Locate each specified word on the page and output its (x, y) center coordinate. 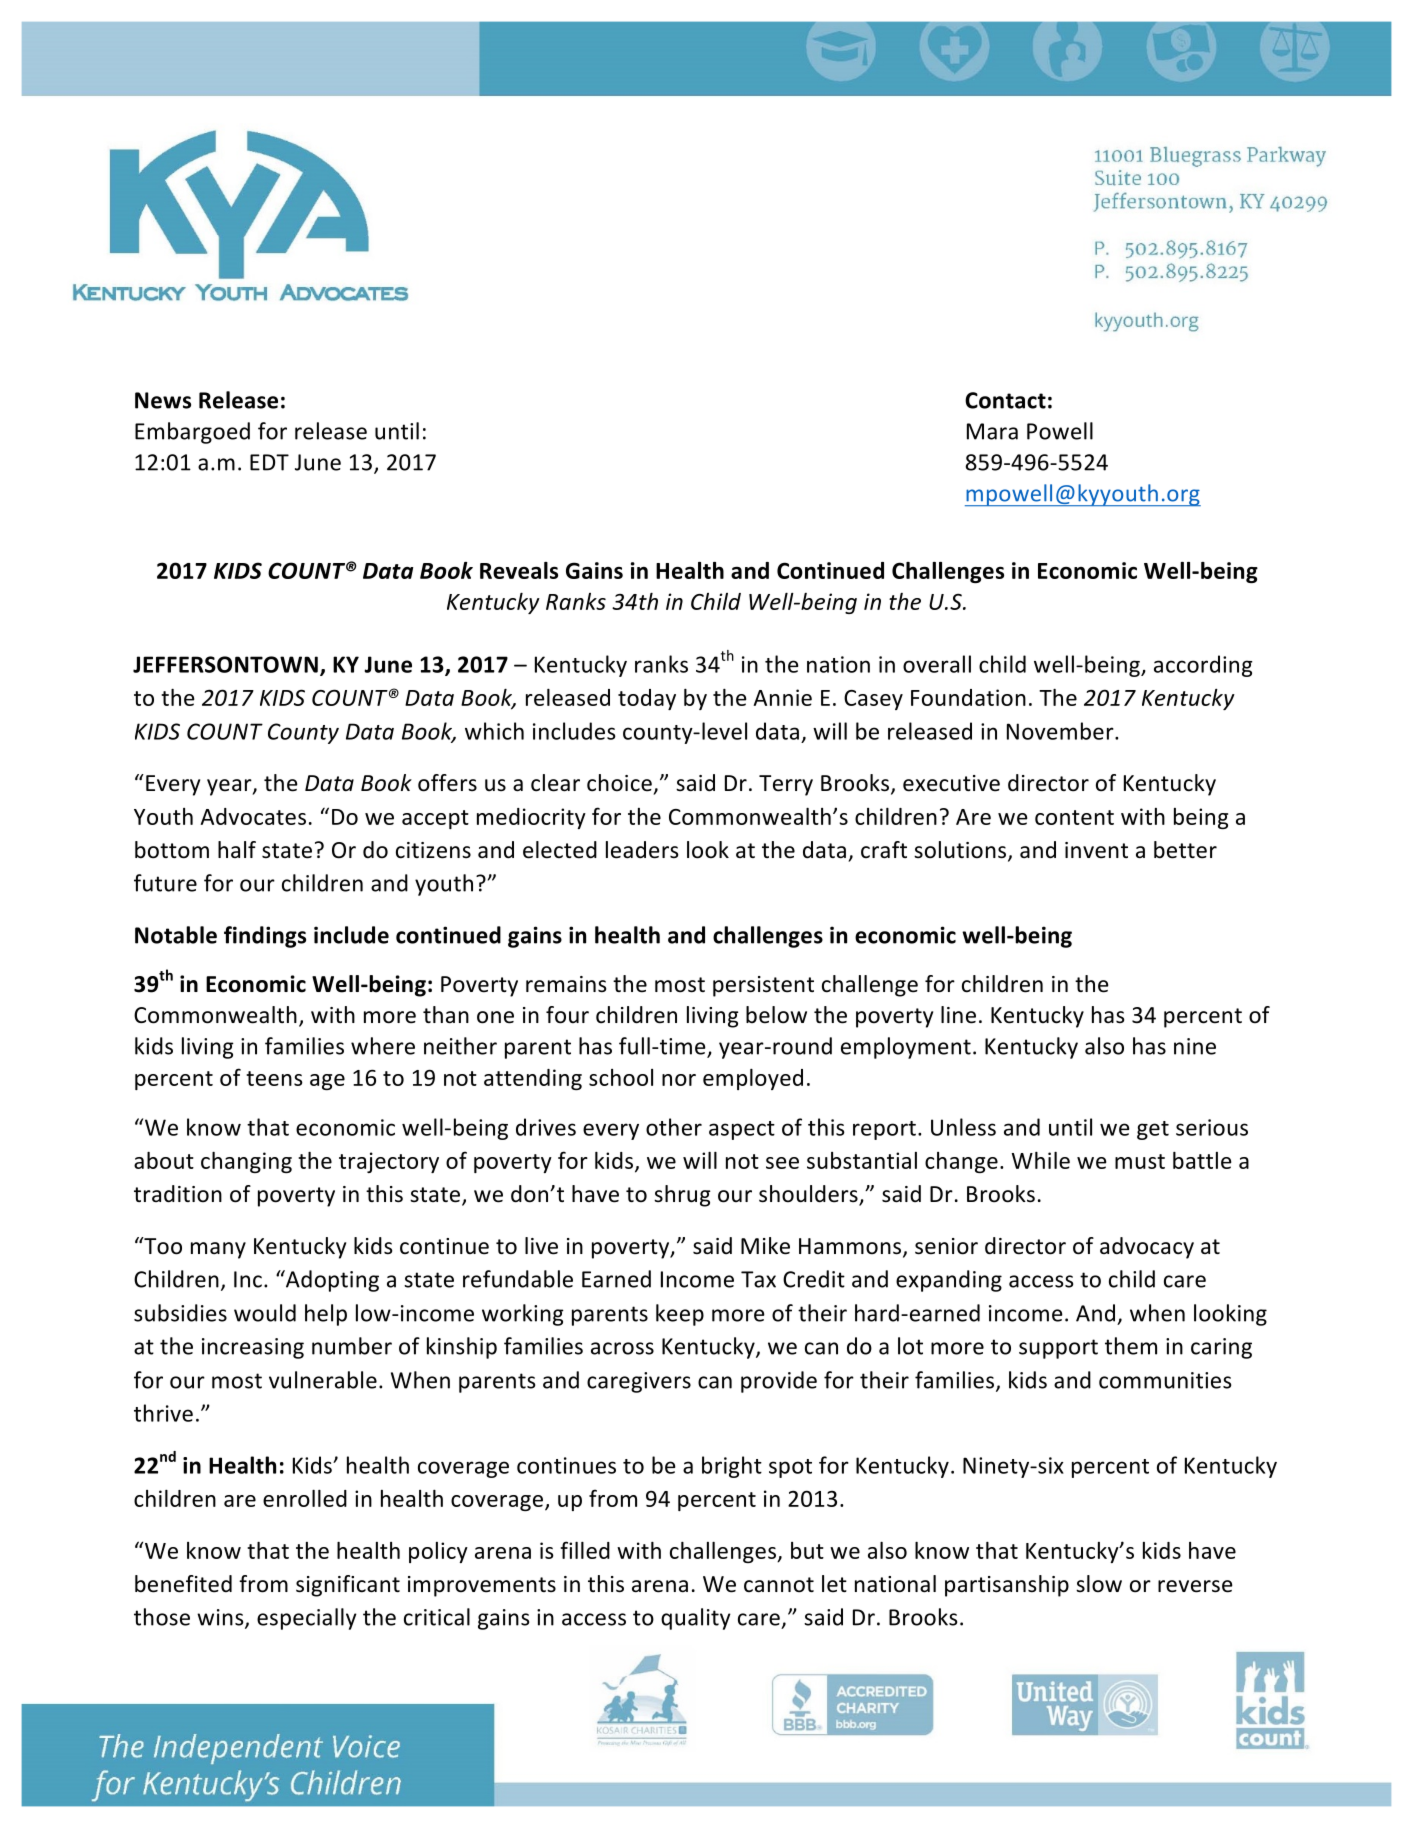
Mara (992, 431)
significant (348, 1586)
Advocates (253, 816)
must (1140, 1161)
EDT (269, 462)
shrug (682, 1196)
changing (246, 1162)
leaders (642, 850)
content (1074, 817)
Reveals (519, 570)
